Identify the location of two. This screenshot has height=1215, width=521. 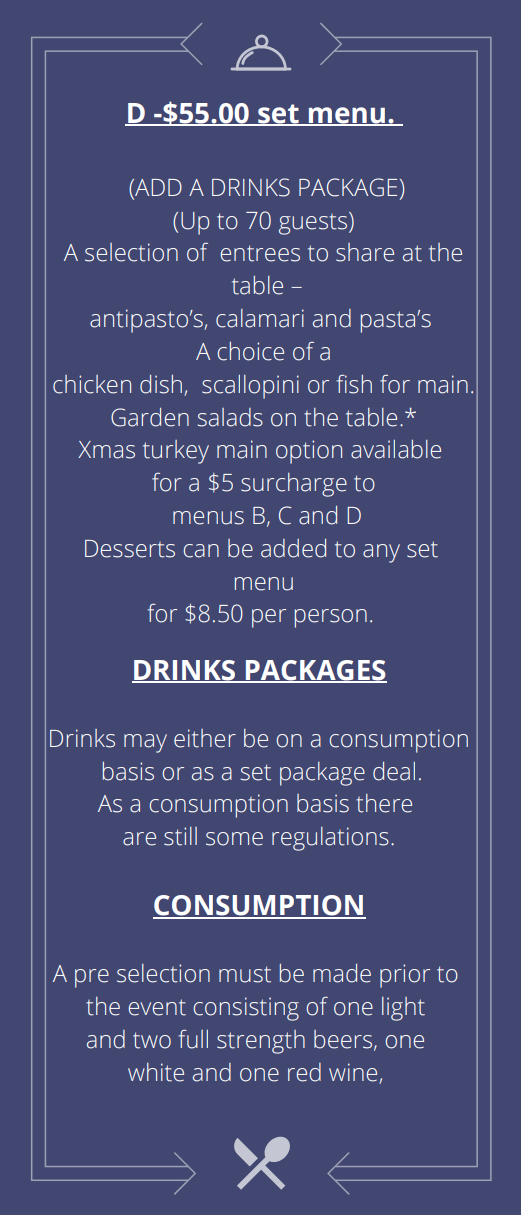
(152, 1040).
